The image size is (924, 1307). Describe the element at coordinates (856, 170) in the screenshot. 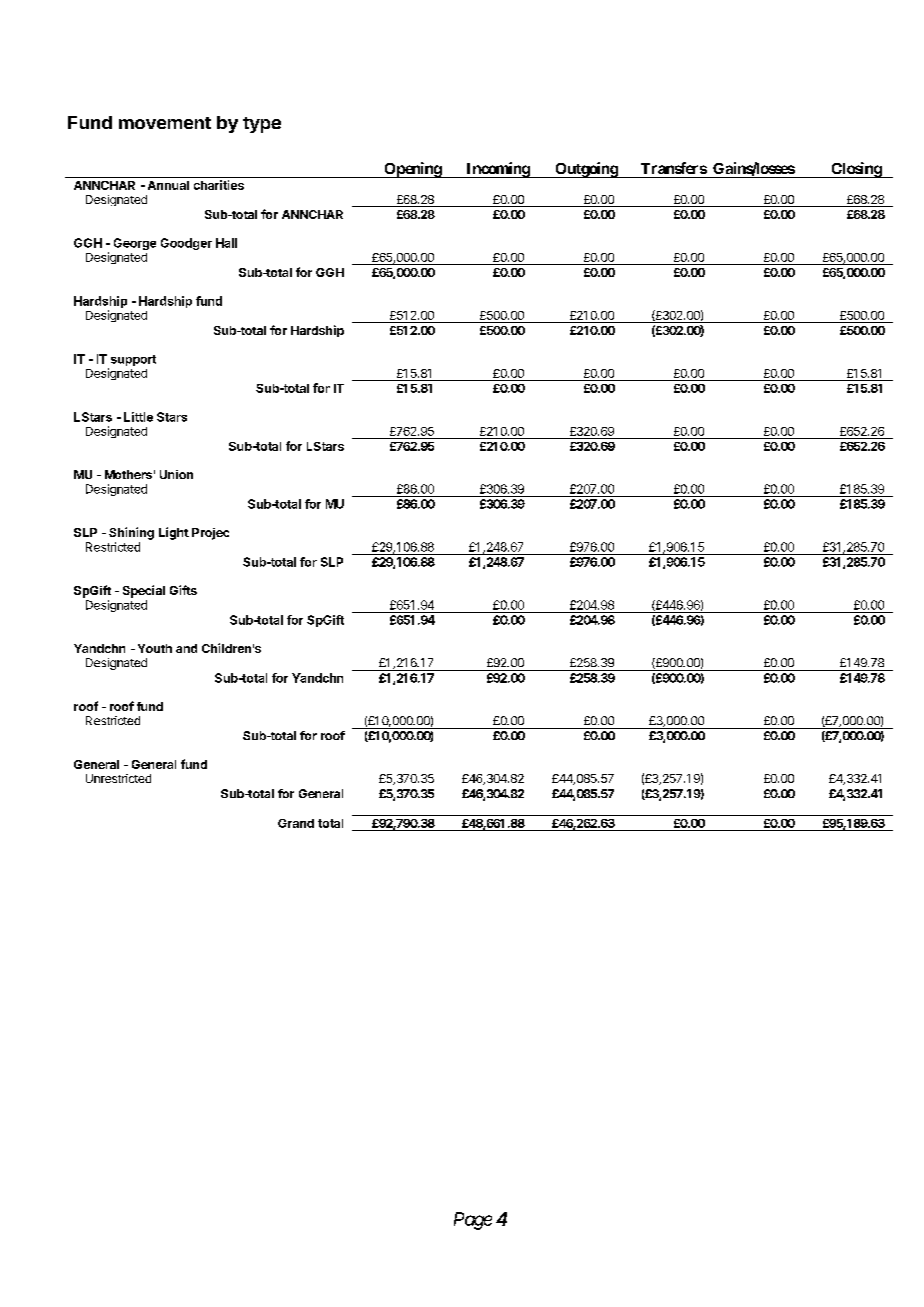

I see `Closing` at that location.
